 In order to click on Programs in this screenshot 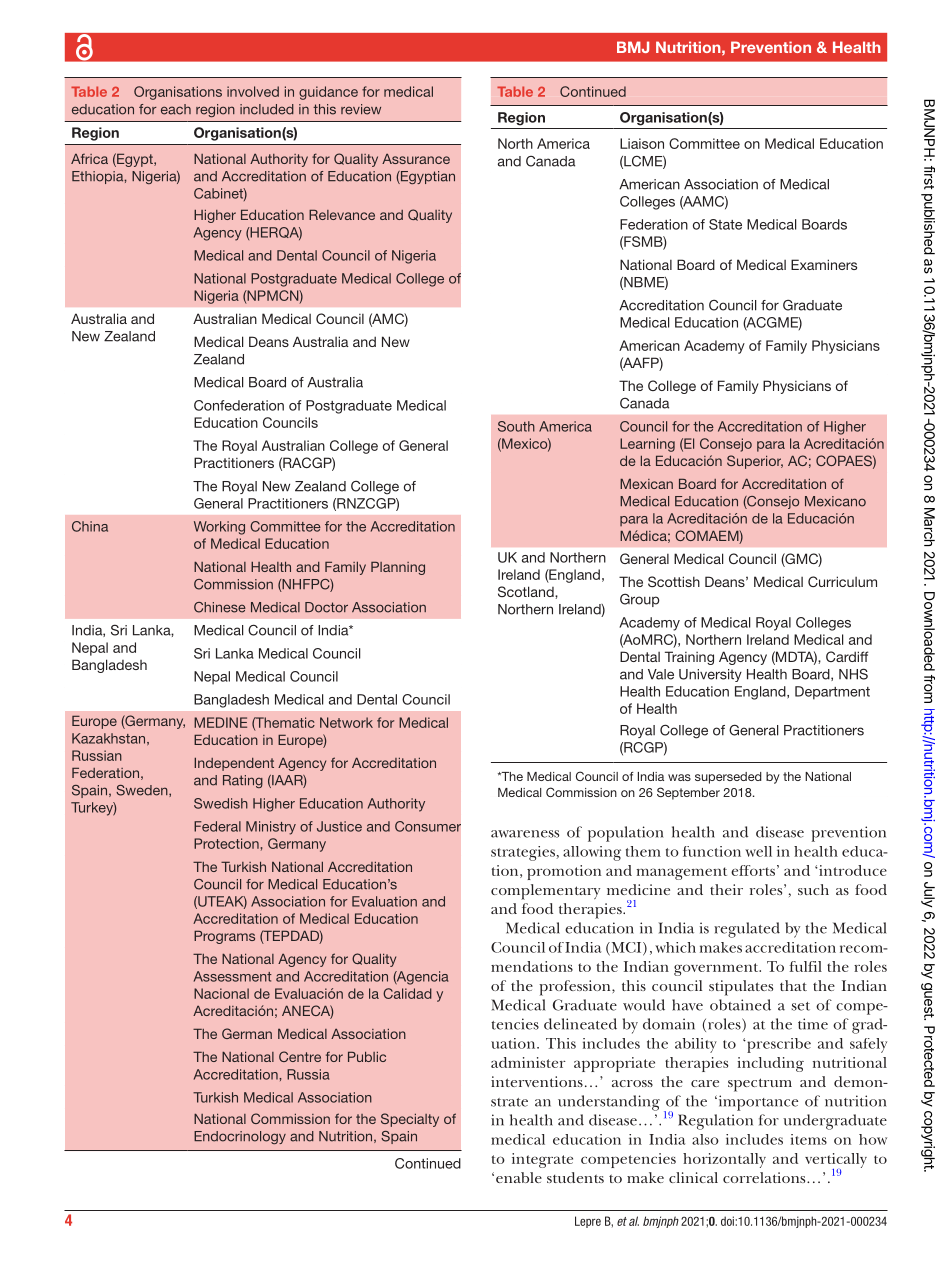, I will do `click(224, 937)`.
